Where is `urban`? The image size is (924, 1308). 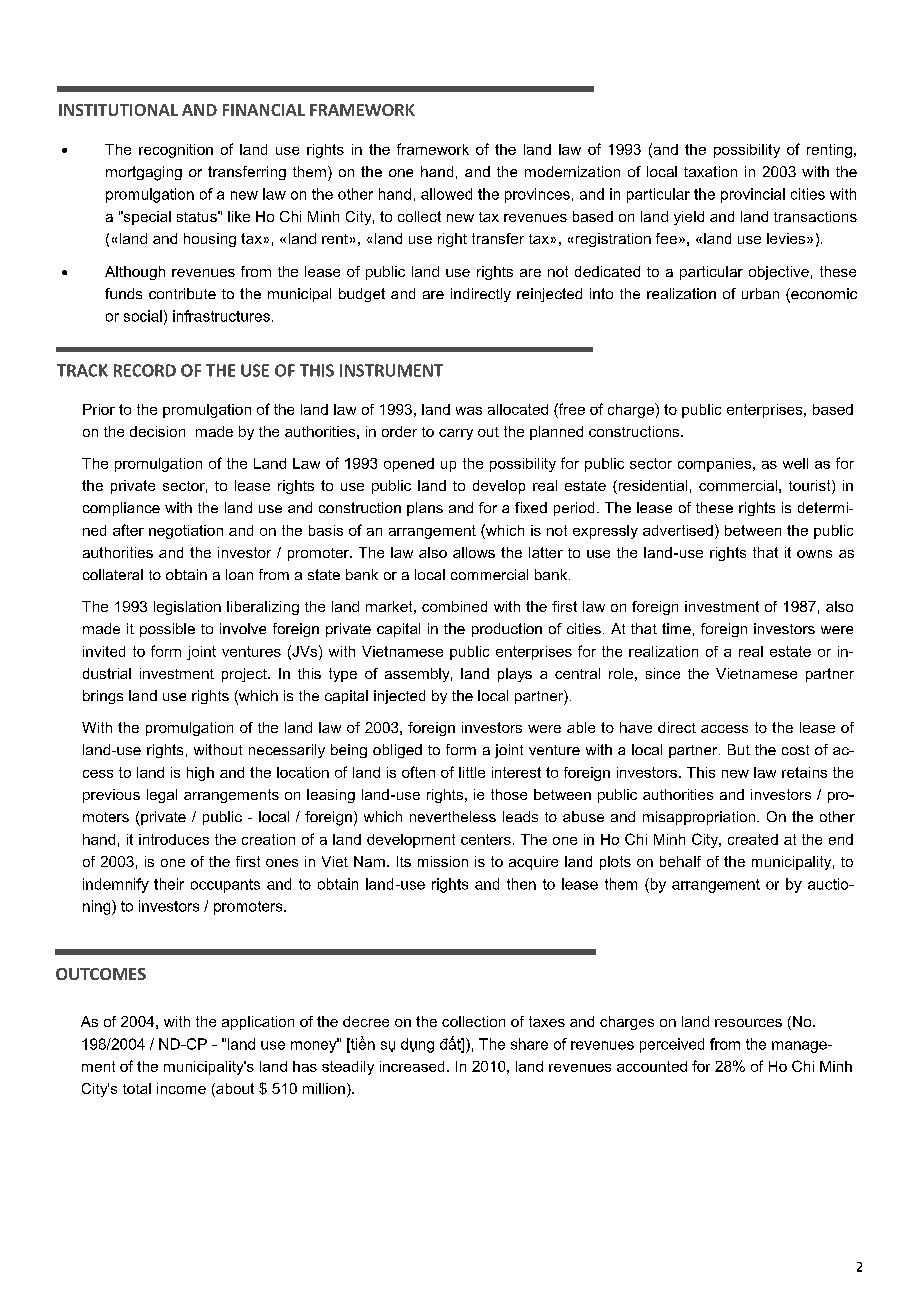 urban is located at coordinates (760, 293).
